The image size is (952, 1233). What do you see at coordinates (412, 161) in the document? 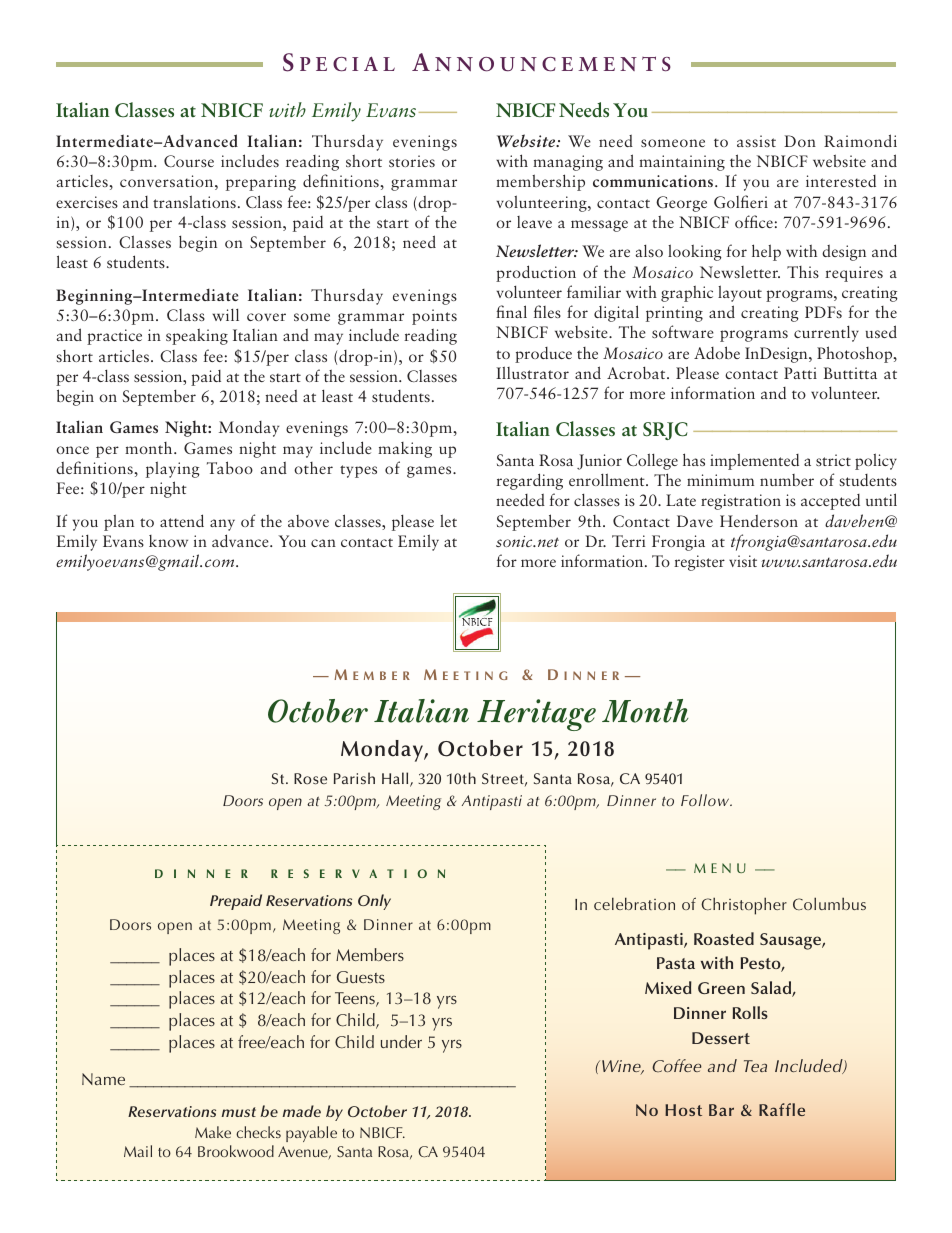
I see `stories` at bounding box center [412, 161].
